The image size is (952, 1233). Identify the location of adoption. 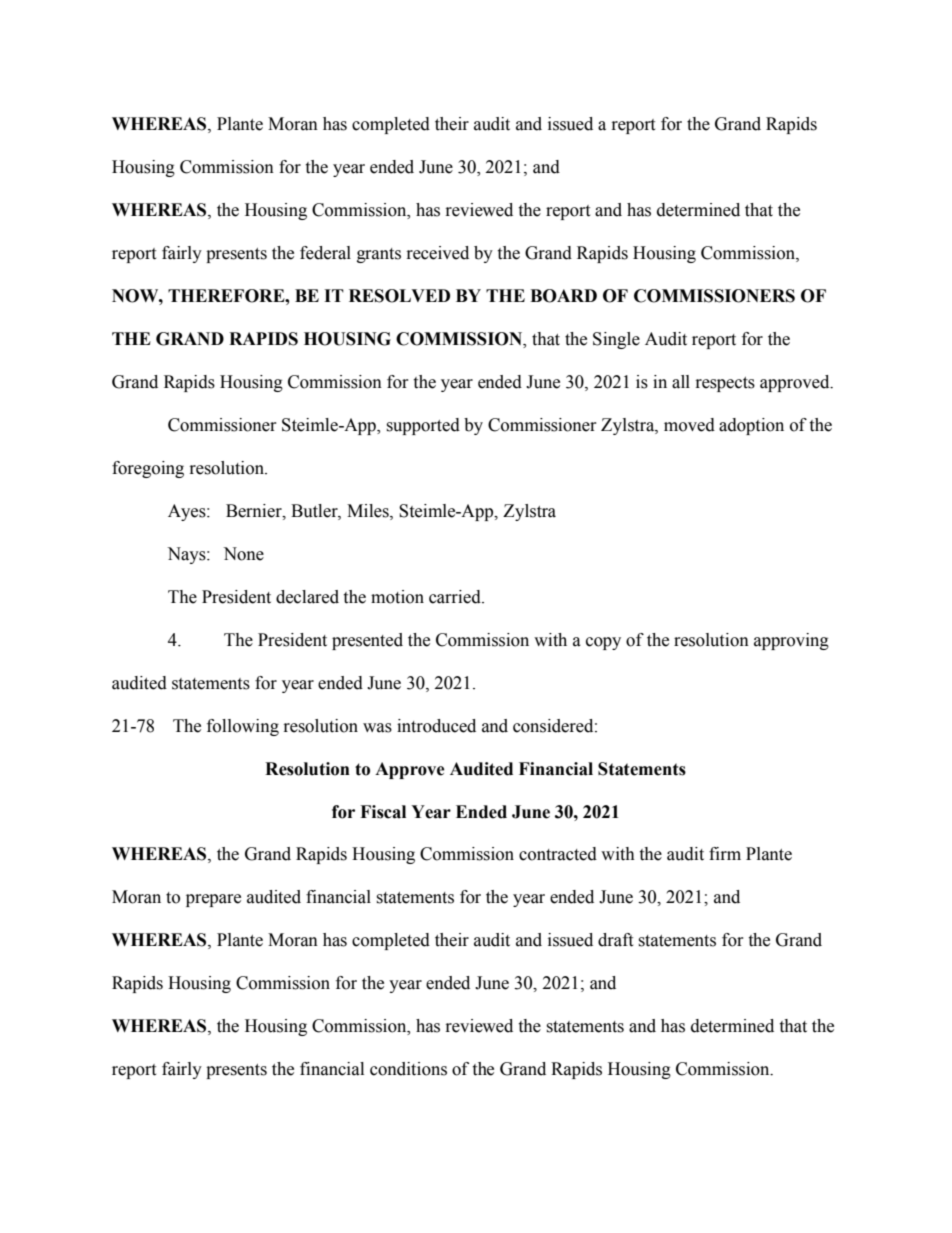
(751, 426).
